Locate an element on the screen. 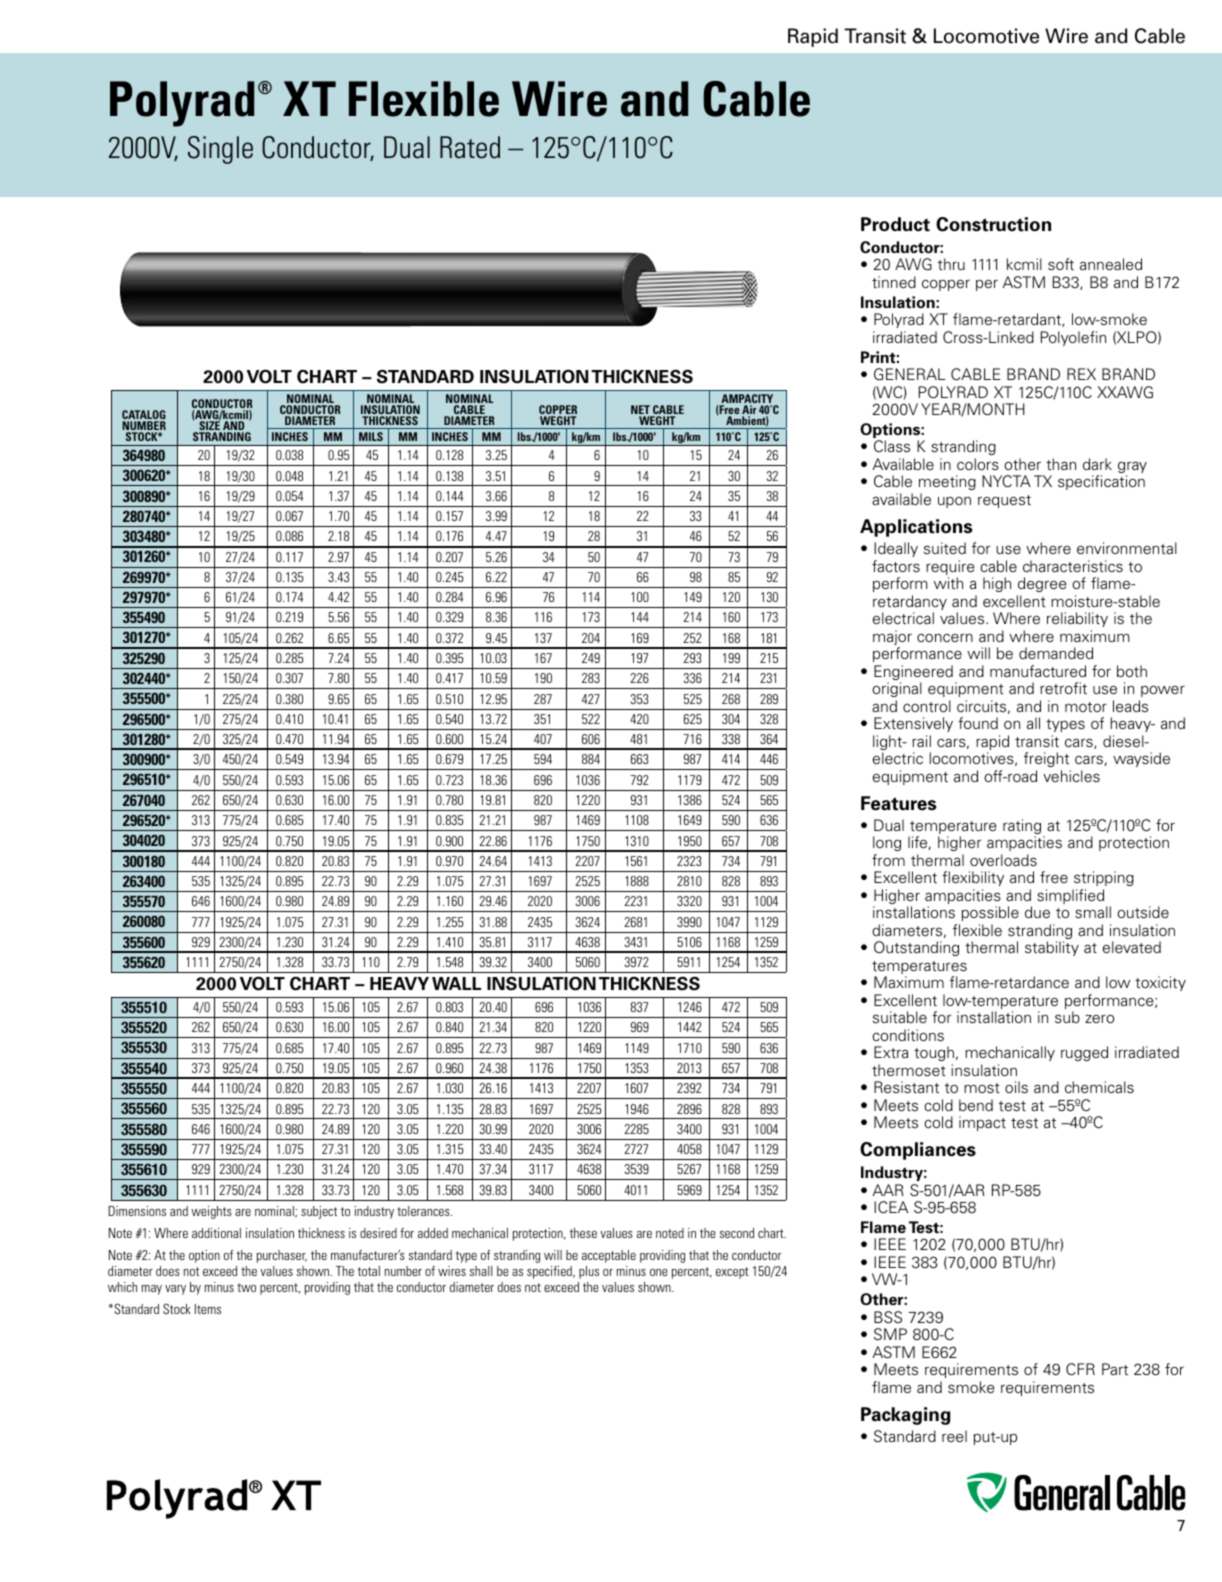  impact is located at coordinates (982, 1123).
